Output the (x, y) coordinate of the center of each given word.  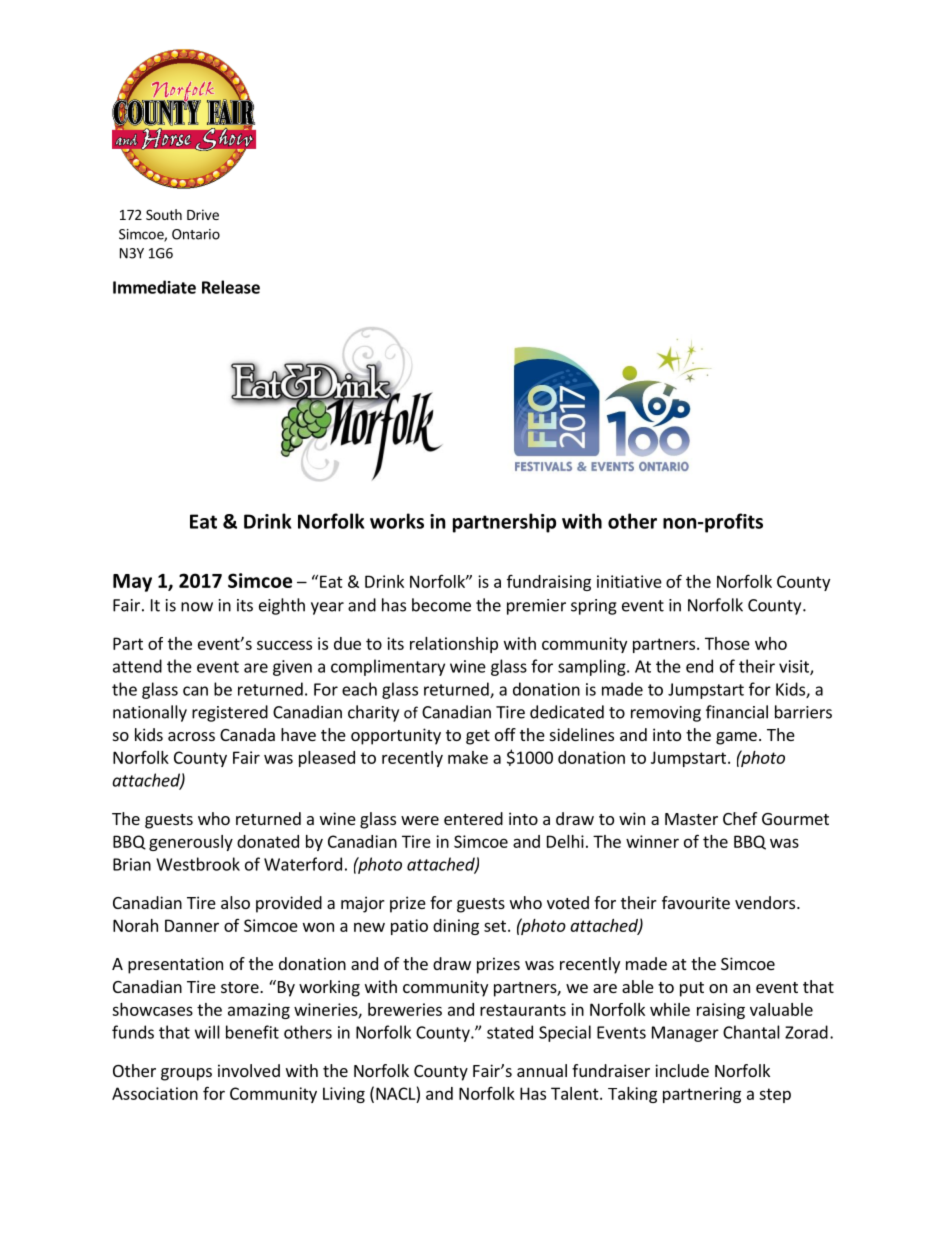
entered (473, 818)
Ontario (196, 234)
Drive (203, 214)
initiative (629, 581)
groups (186, 1074)
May (132, 583)
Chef (740, 818)
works (397, 521)
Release (231, 287)
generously (191, 843)
